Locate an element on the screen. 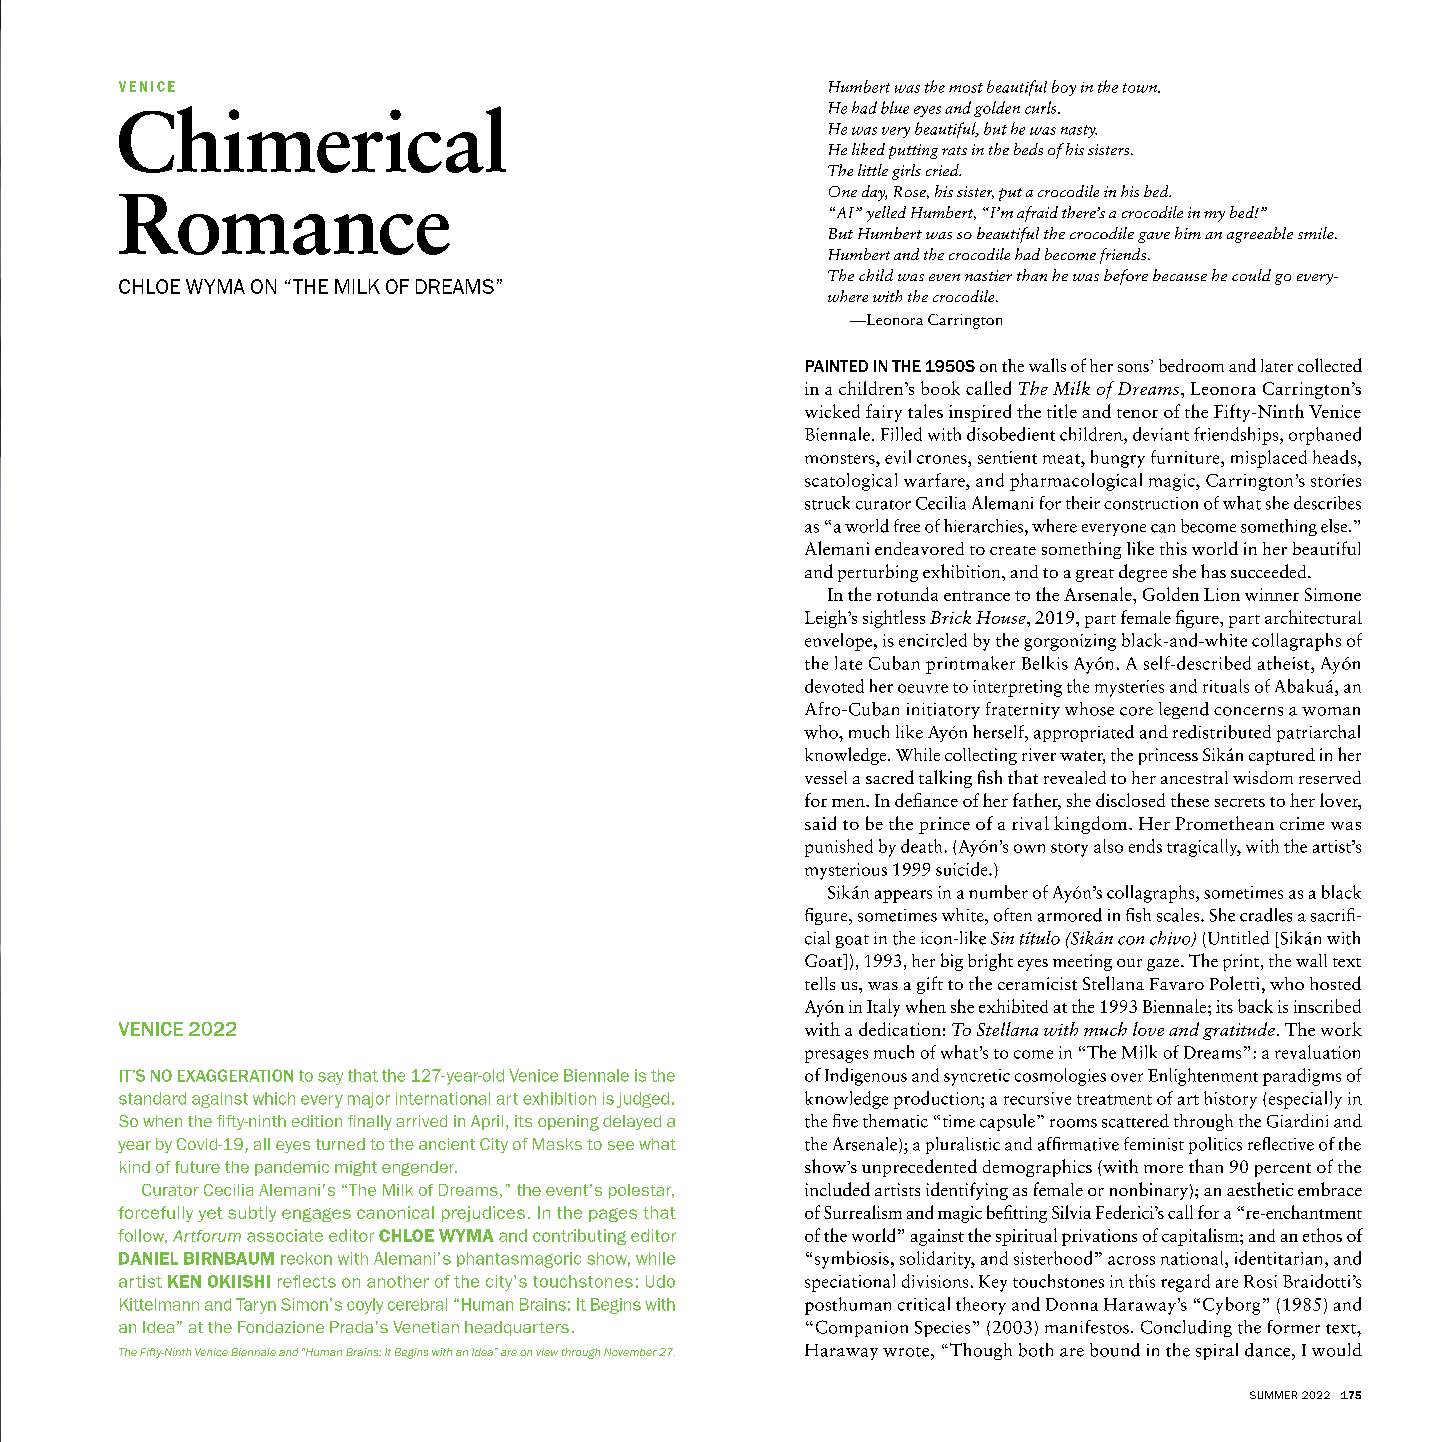  coyly is located at coordinates (365, 1306).
